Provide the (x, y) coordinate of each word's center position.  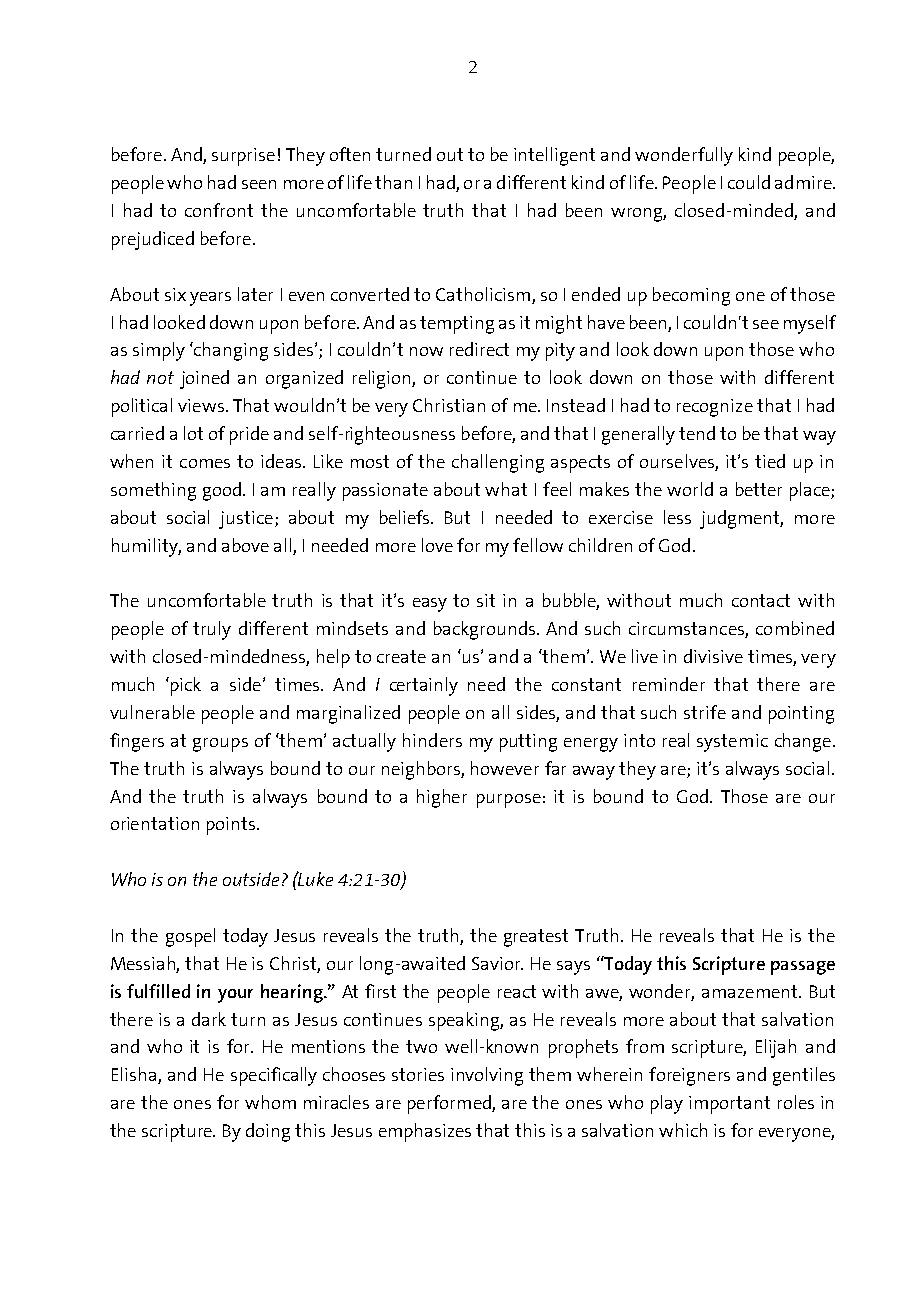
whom (270, 1102)
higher (442, 798)
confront (219, 210)
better (759, 489)
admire (804, 182)
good (222, 491)
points (231, 826)
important (729, 1105)
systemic (732, 743)
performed (450, 1104)
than (393, 182)
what (506, 489)
